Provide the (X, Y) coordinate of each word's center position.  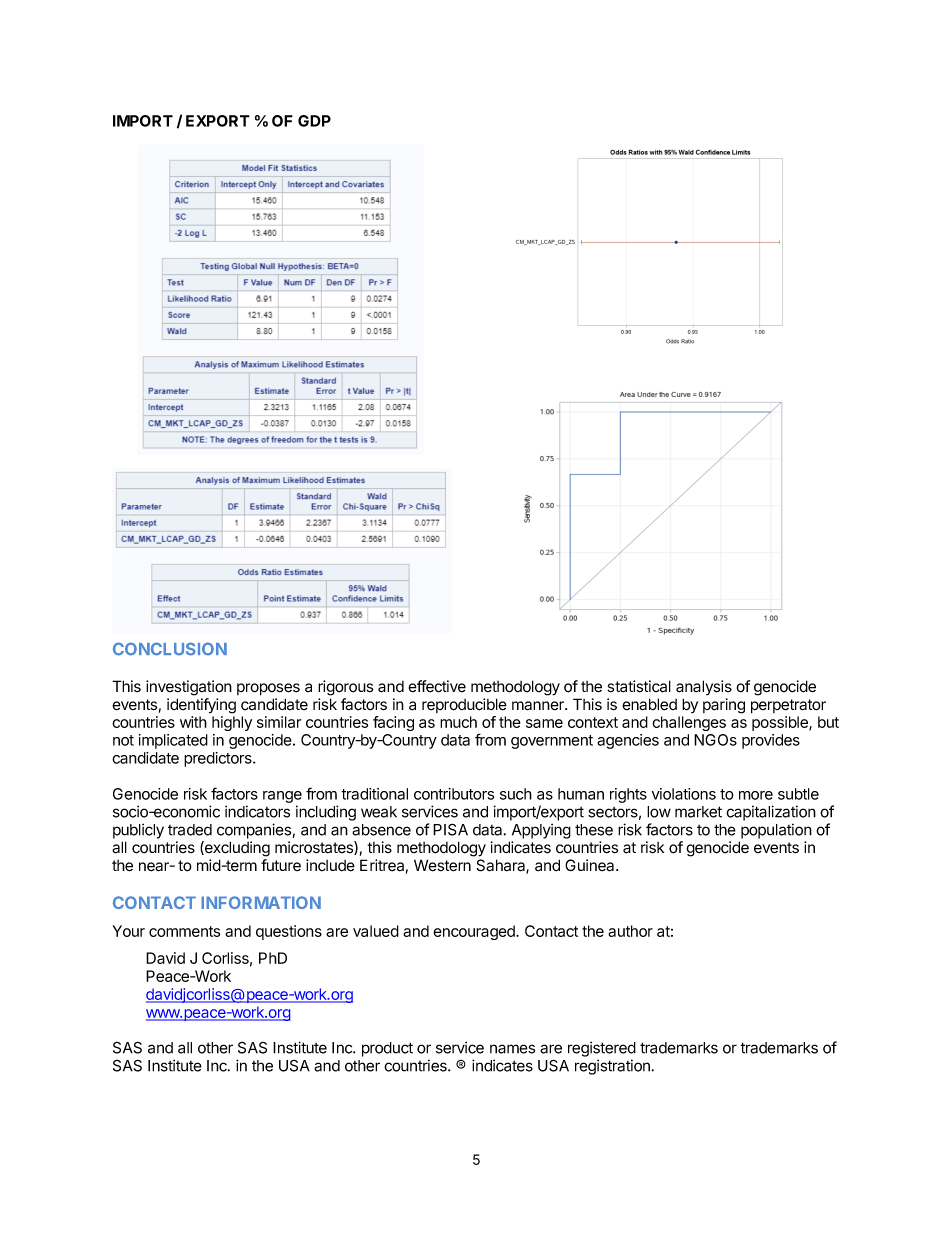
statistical (639, 686)
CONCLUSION (170, 649)
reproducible (464, 705)
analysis (704, 687)
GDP (314, 121)
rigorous (345, 688)
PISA (450, 829)
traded (190, 830)
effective (437, 686)
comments (184, 931)
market (698, 812)
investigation (189, 688)
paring (724, 706)
